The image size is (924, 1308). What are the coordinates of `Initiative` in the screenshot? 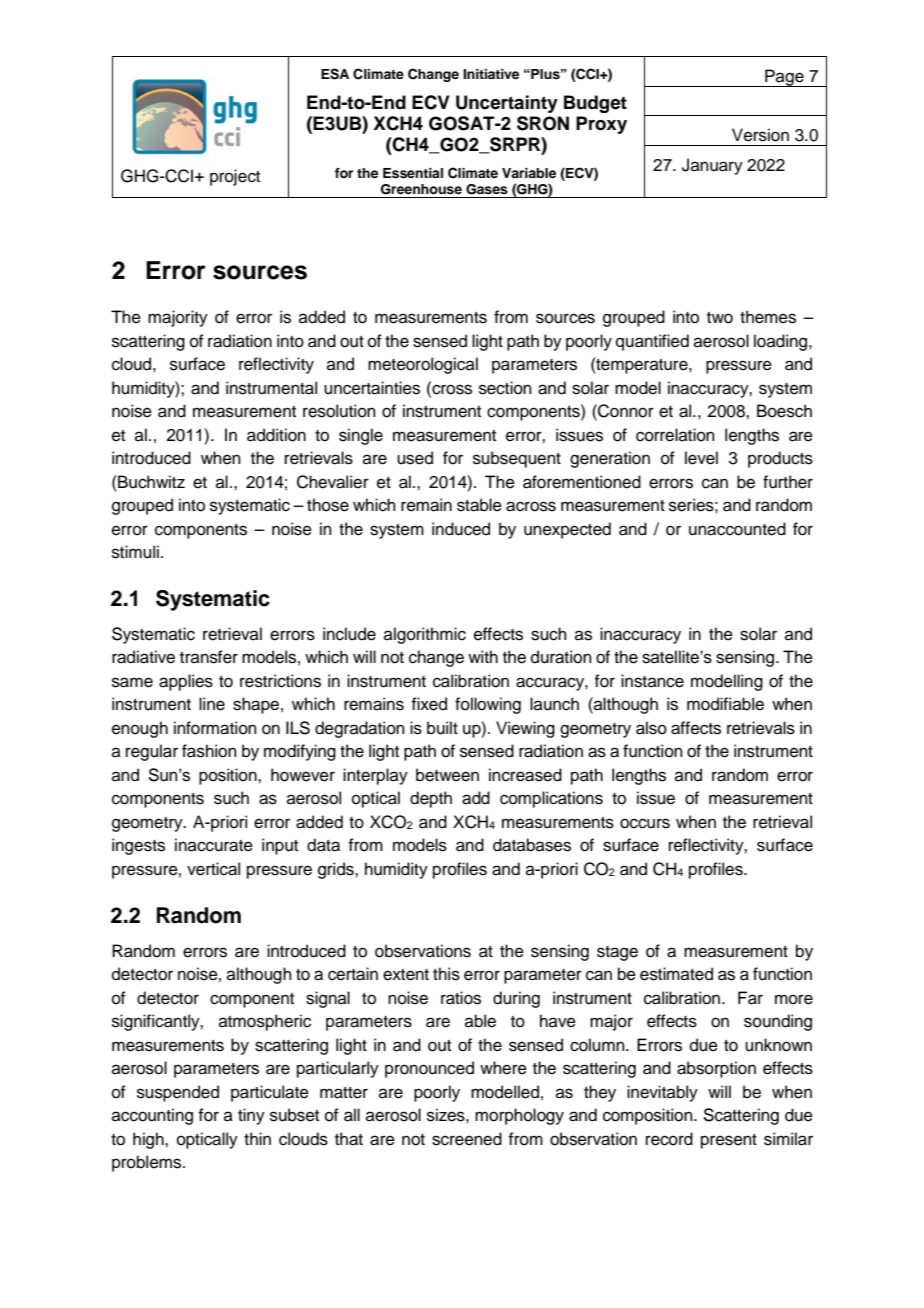 It's located at (491, 74).
